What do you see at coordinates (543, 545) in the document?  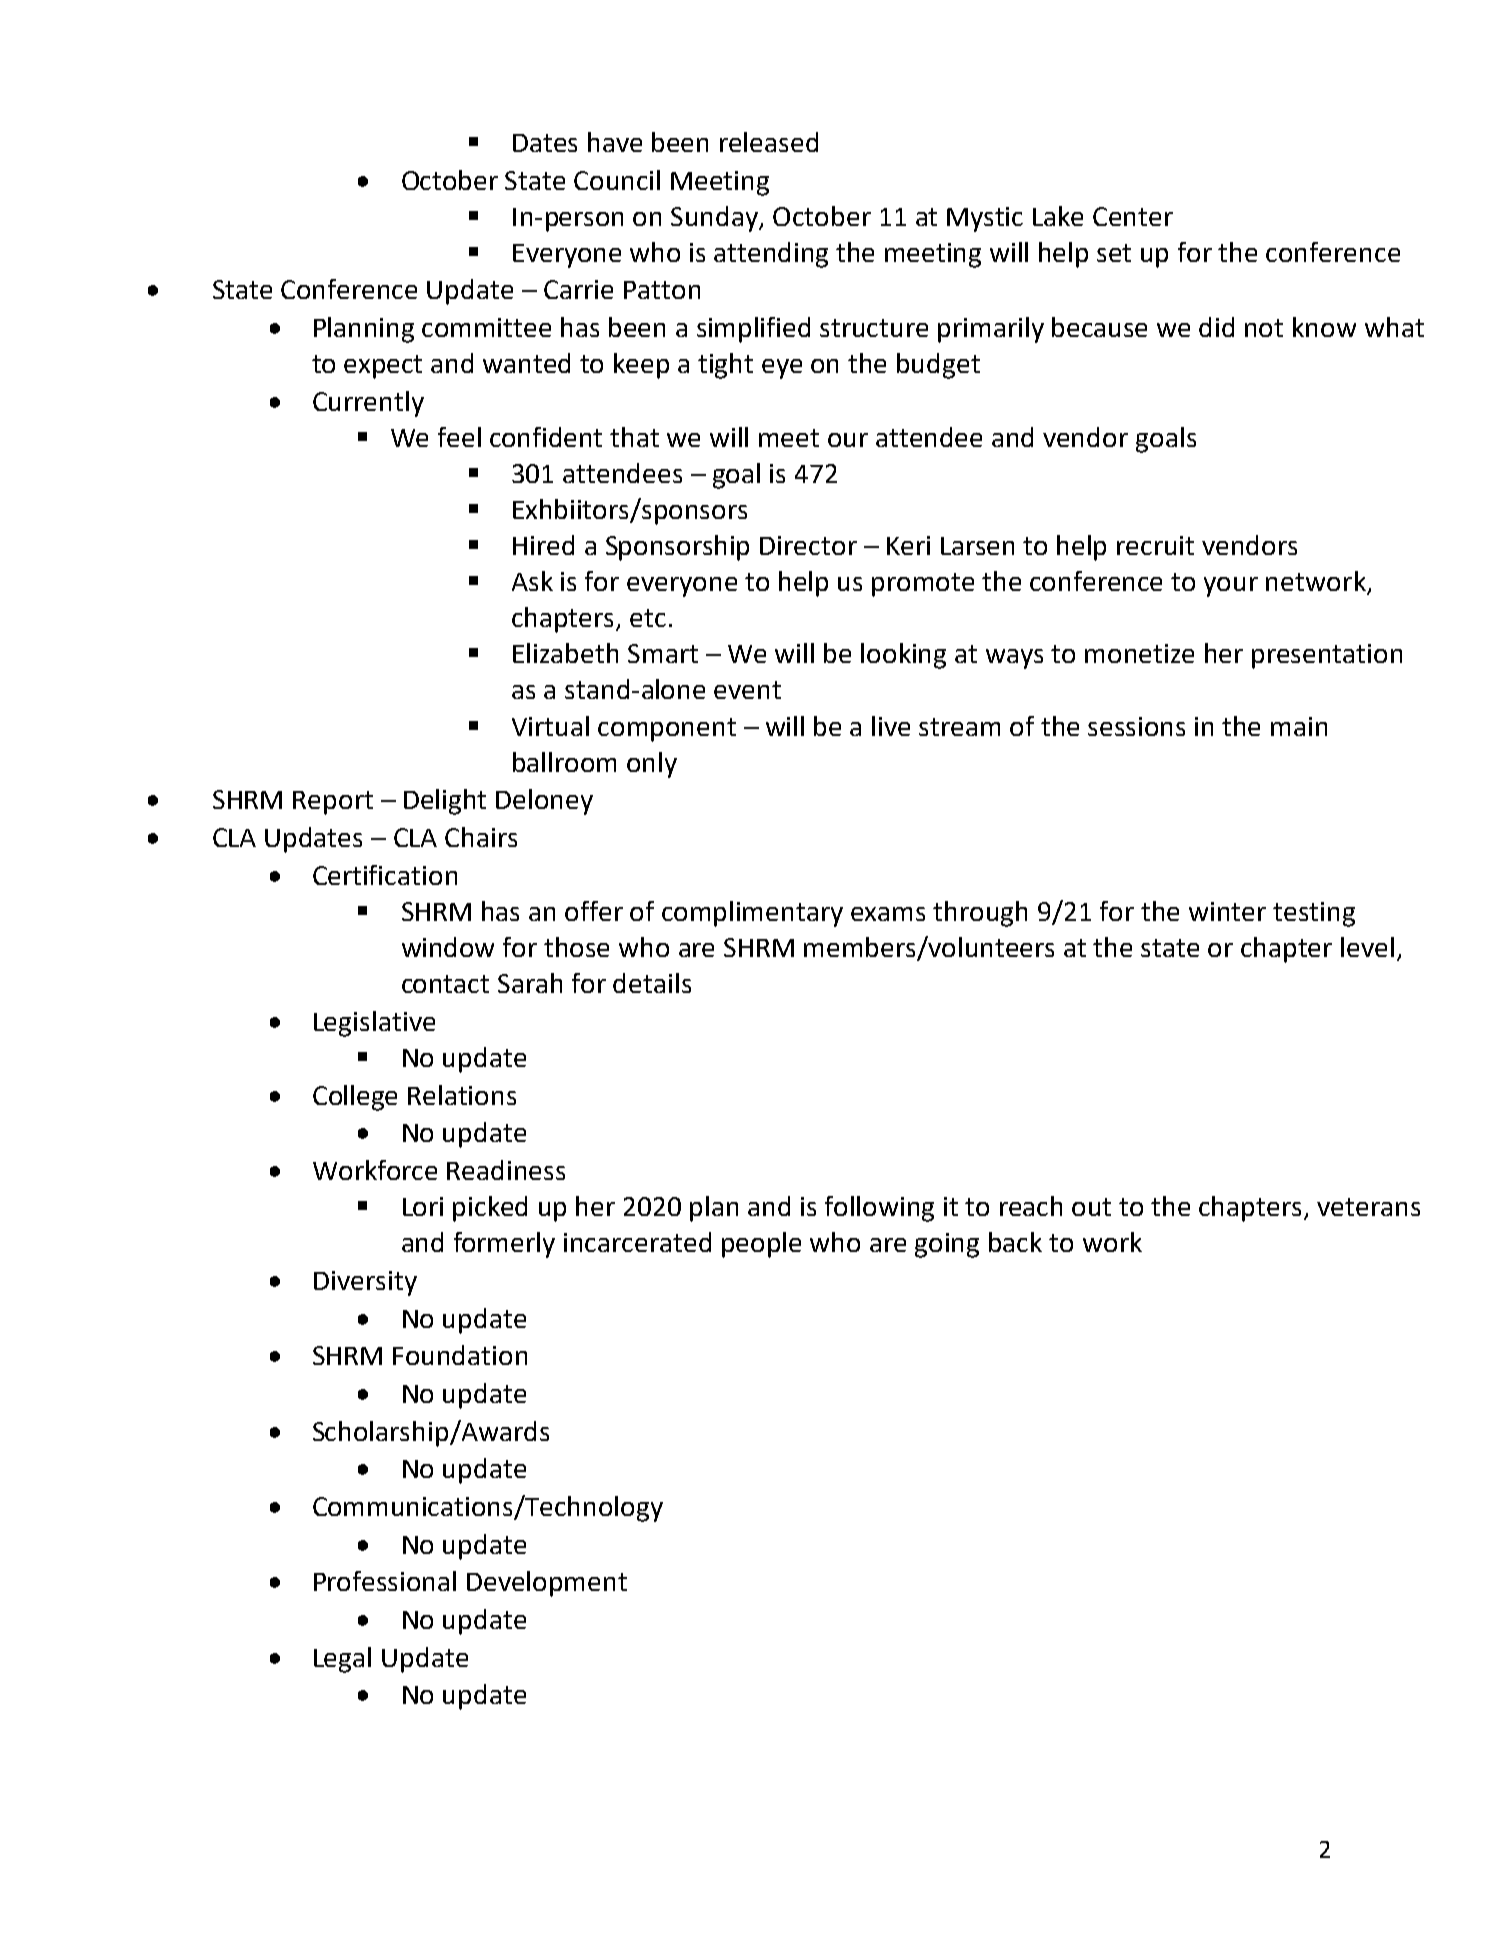 I see `Hired` at bounding box center [543, 545].
